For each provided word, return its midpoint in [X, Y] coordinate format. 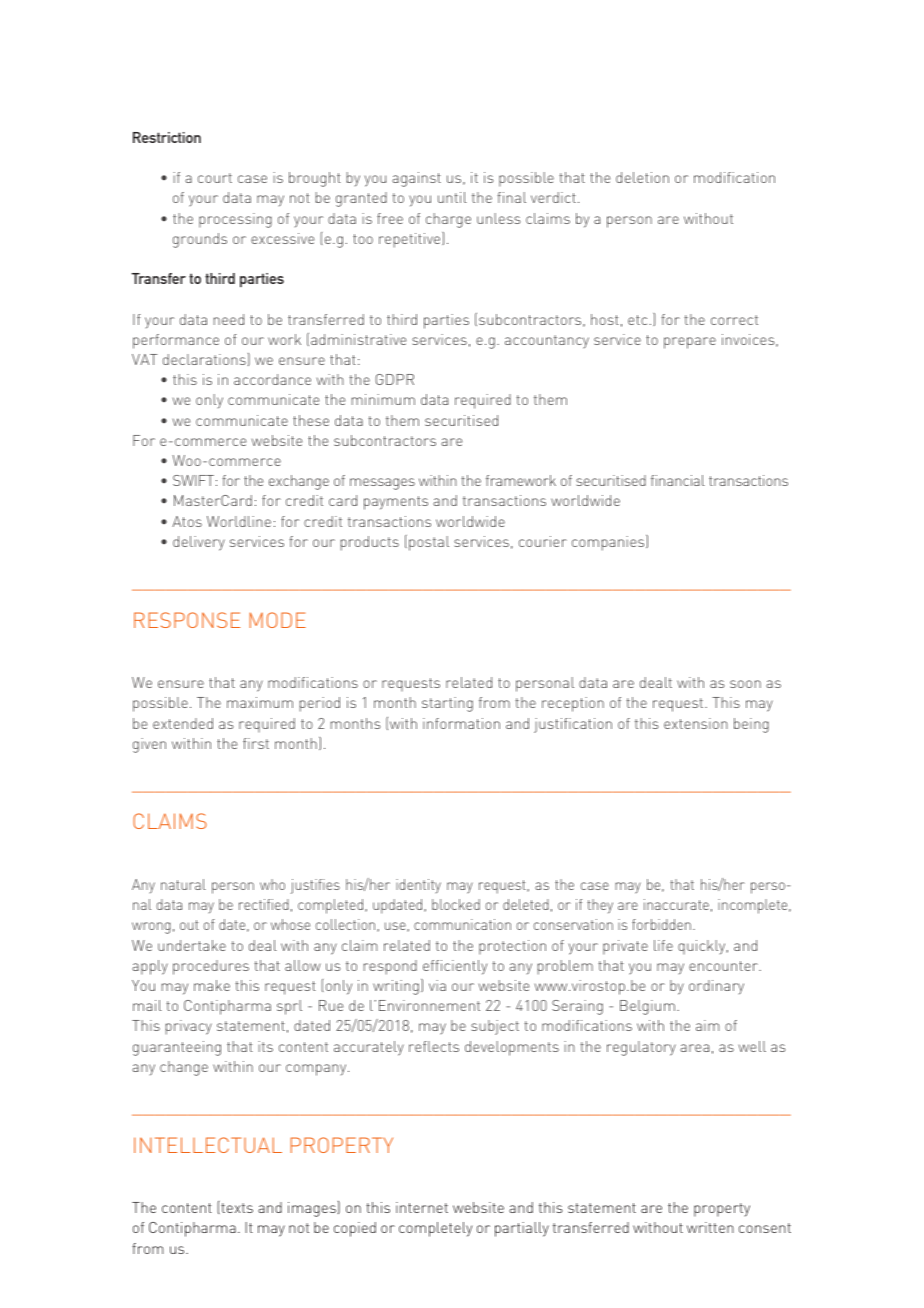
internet [422, 1207]
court [215, 178]
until [452, 197]
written [710, 1227]
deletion [642, 177]
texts [236, 1208]
